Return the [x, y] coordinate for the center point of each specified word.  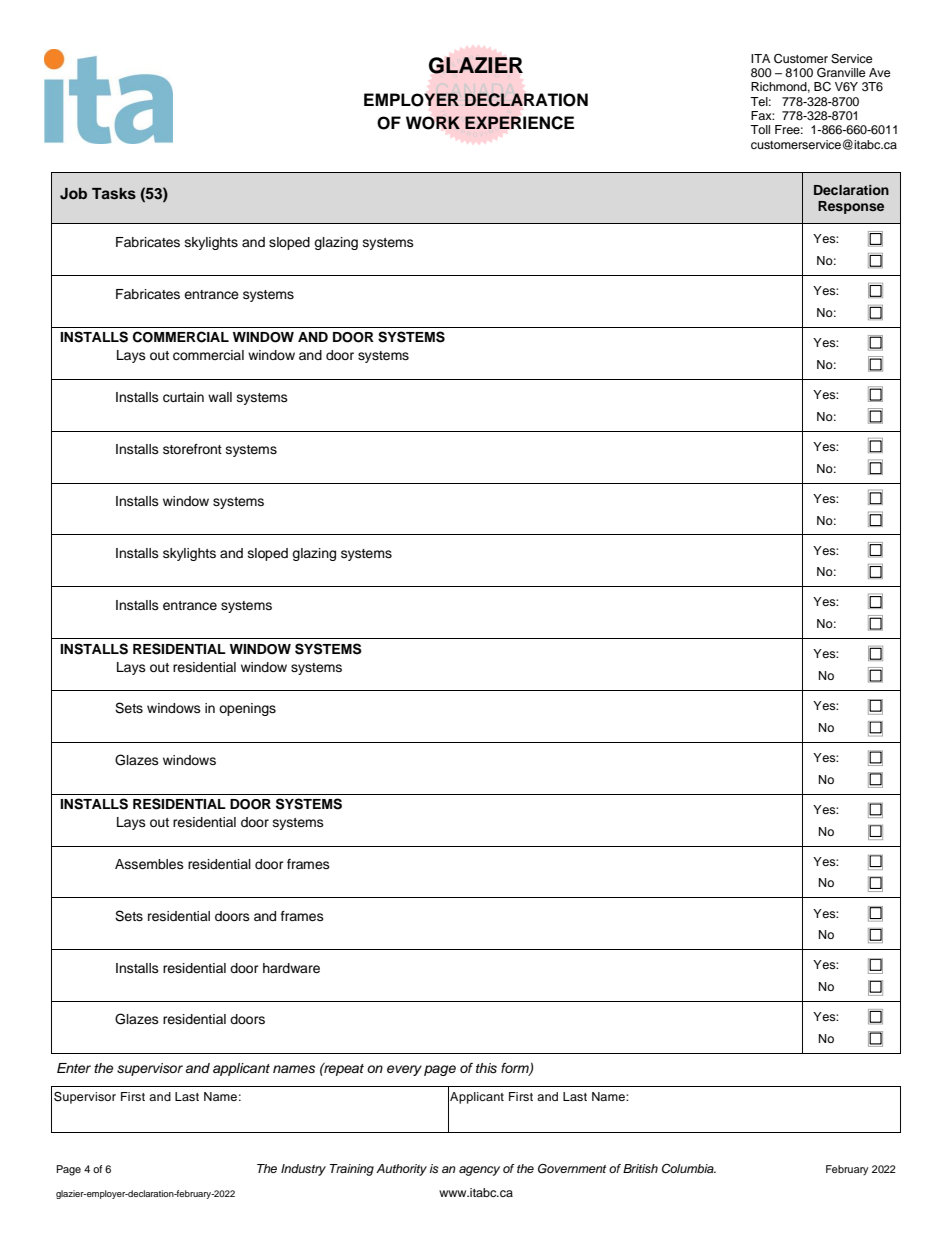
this [486, 1068]
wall [220, 397]
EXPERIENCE [519, 123]
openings [247, 709]
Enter [74, 1068]
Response [851, 207]
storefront [192, 449]
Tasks [114, 194]
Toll [760, 129]
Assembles [149, 864]
